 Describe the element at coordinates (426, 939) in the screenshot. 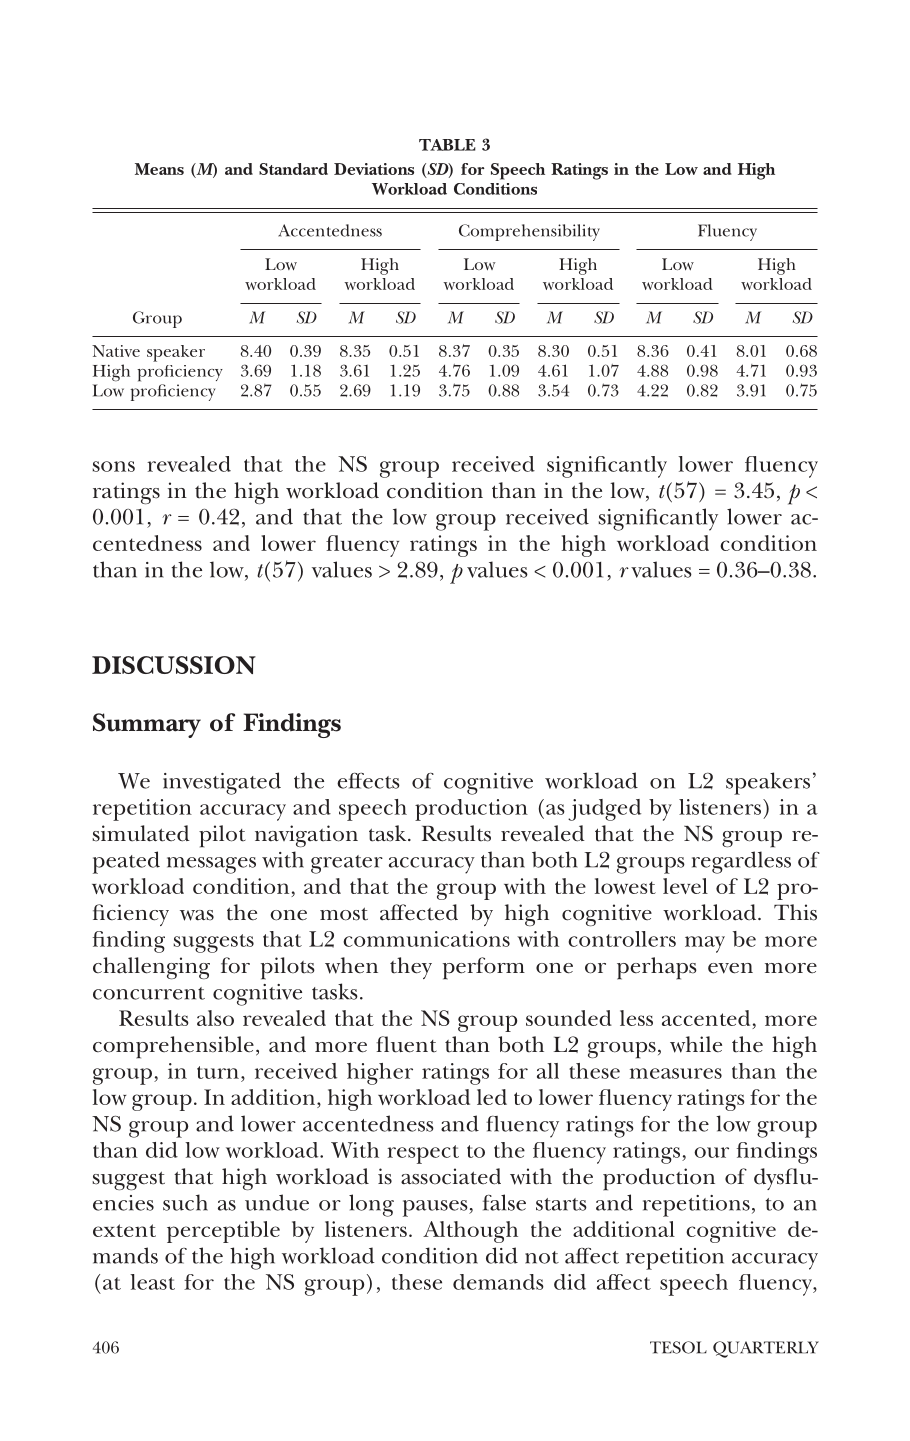

I see `communications` at that location.
